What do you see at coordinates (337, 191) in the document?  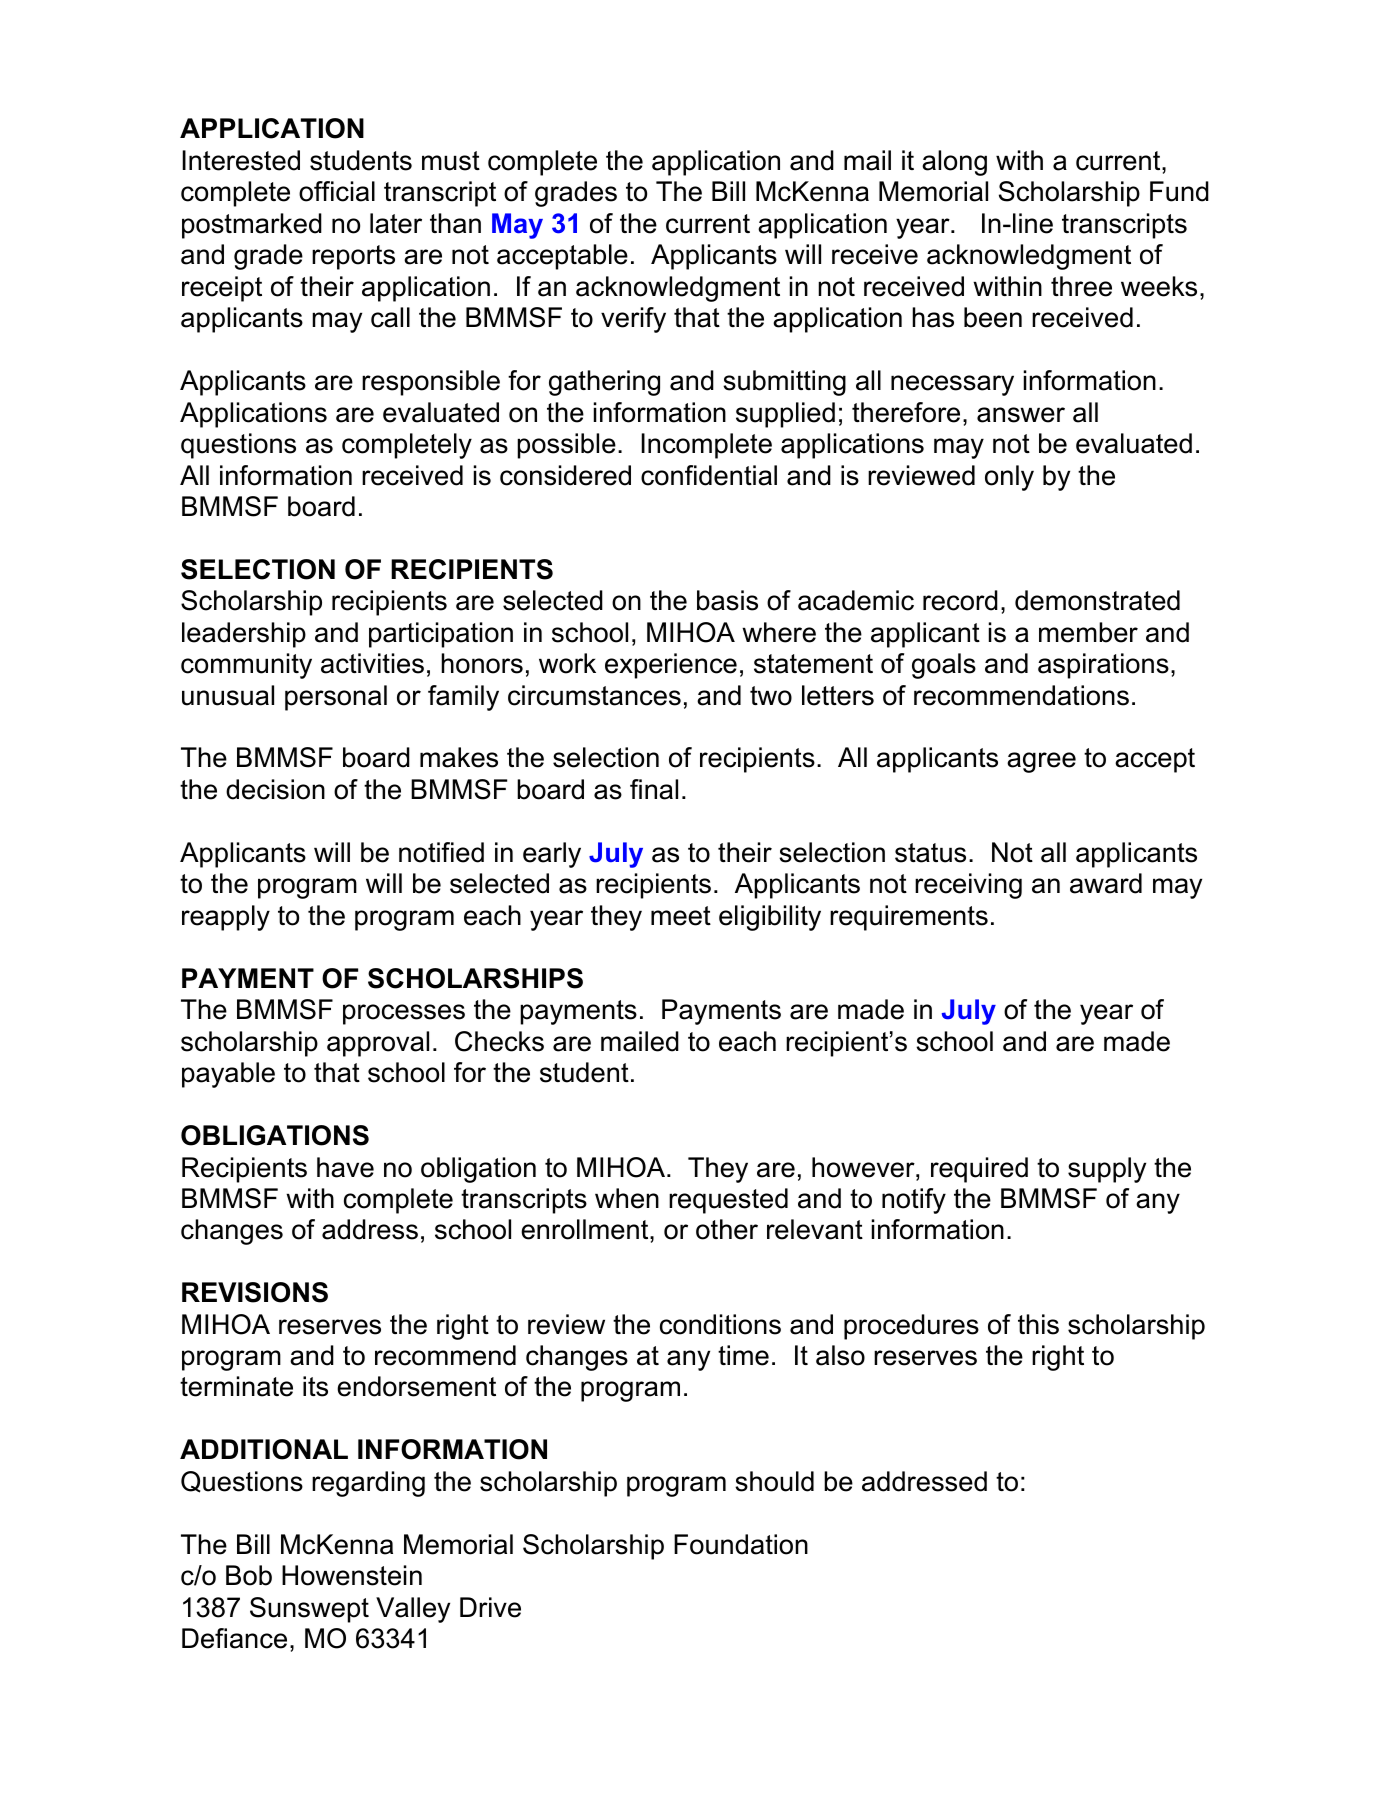 I see `official` at bounding box center [337, 191].
